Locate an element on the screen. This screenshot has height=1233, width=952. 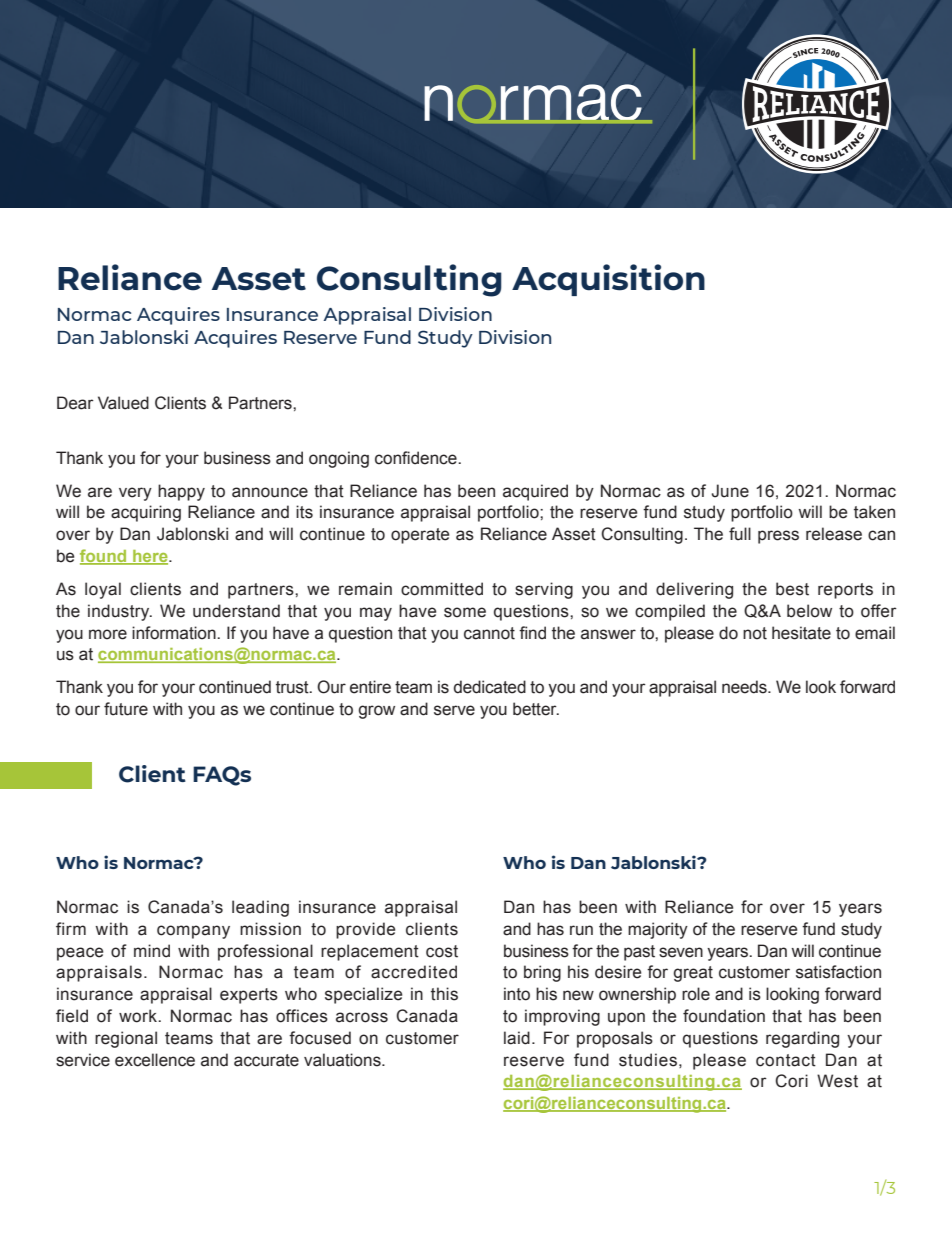
excellence is located at coordinates (155, 1060).
